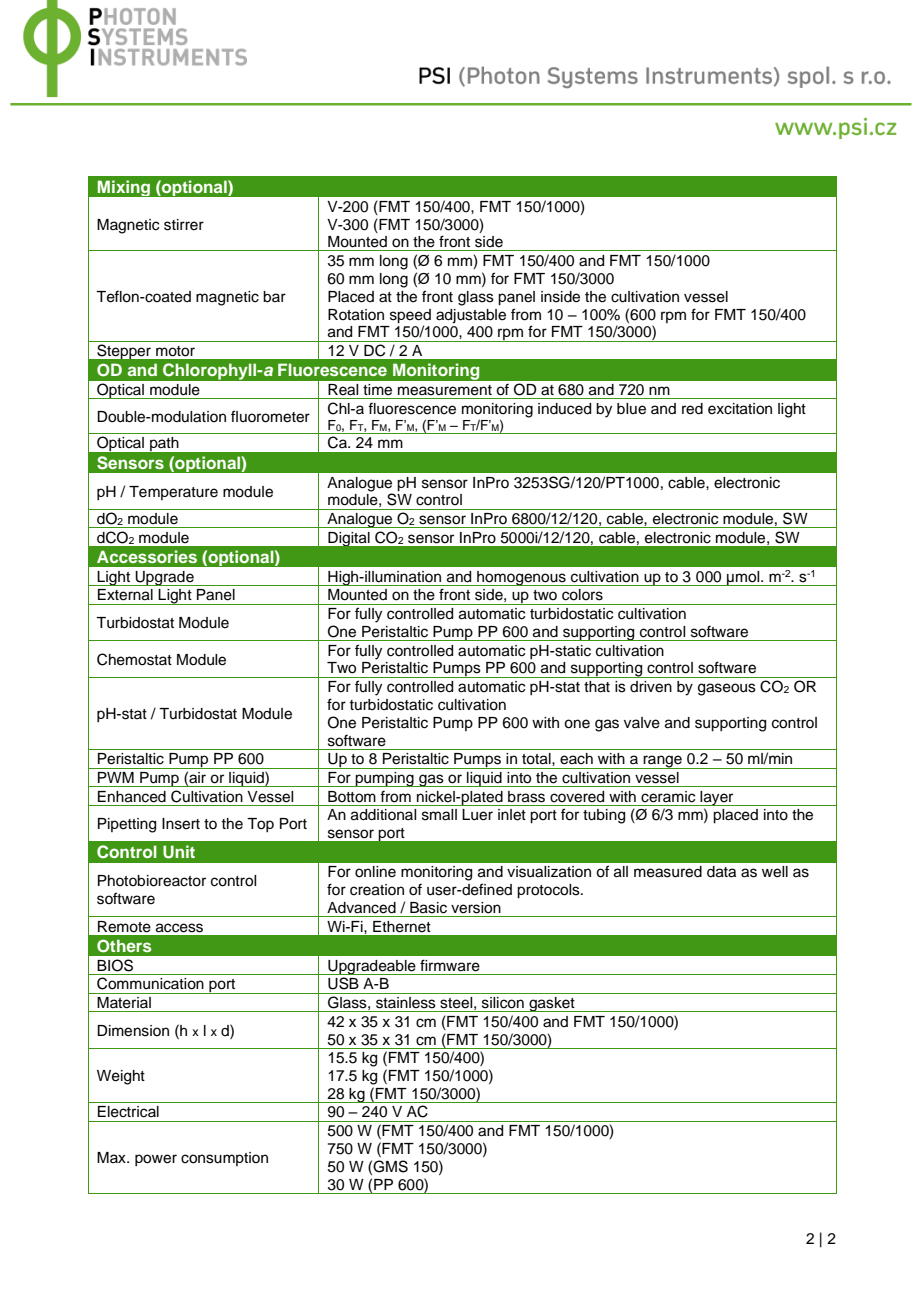  Describe the element at coordinates (439, 815) in the image. I see `small` at that location.
